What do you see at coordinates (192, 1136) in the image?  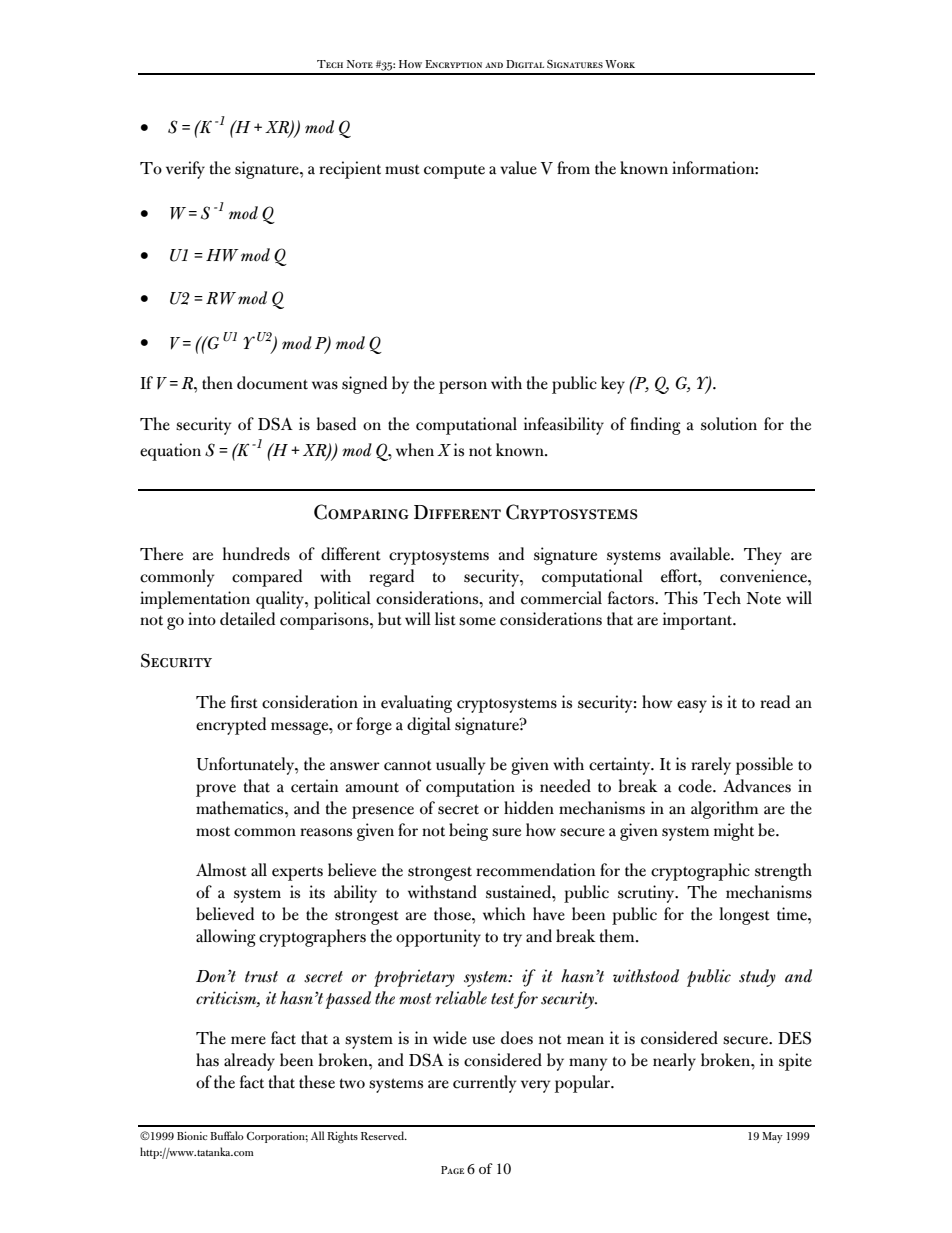 I see `Bionic` at bounding box center [192, 1136].
